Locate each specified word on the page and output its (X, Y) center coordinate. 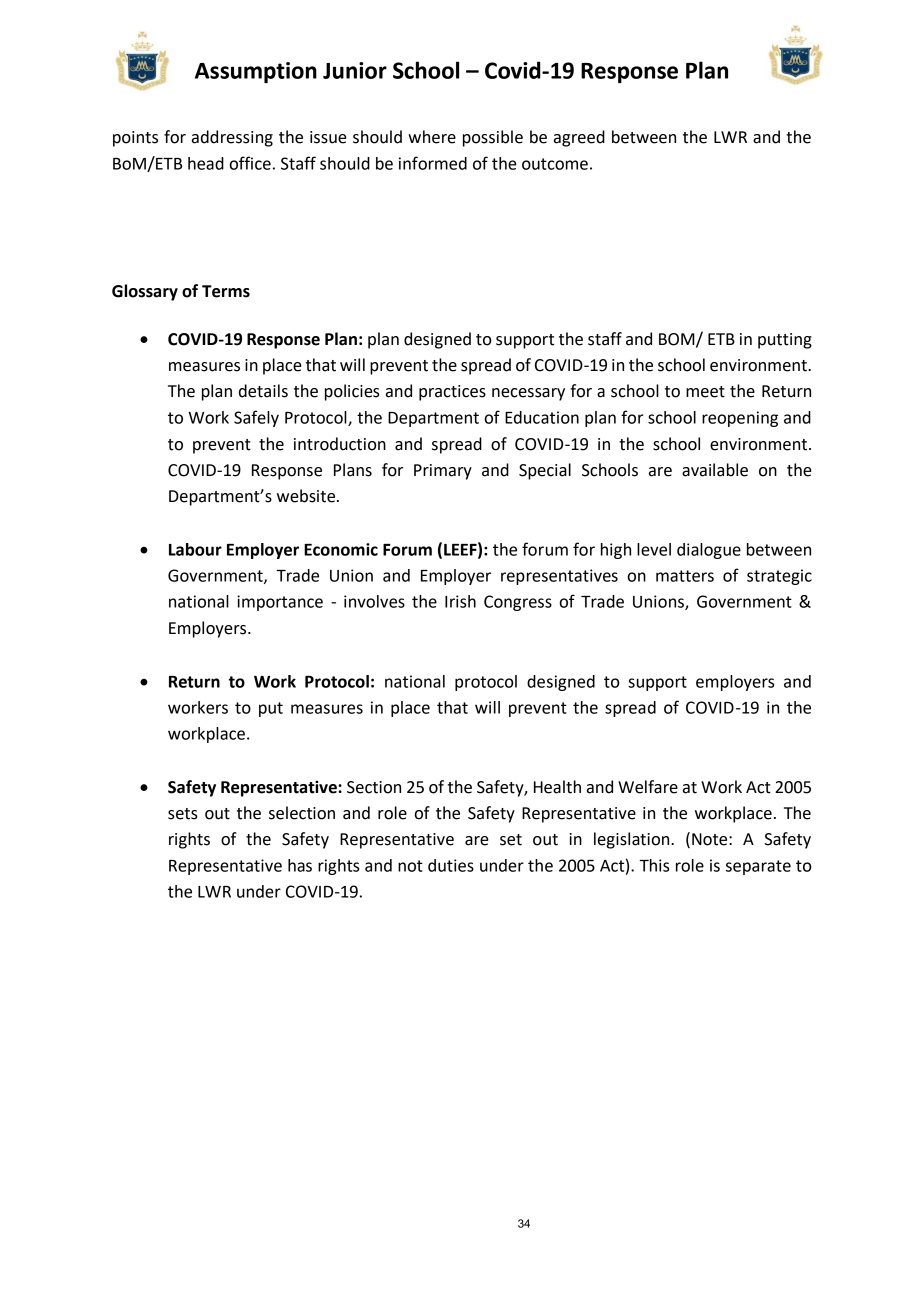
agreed (579, 138)
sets (183, 814)
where (432, 137)
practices (452, 393)
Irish (460, 601)
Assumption (256, 72)
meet (705, 392)
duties (451, 865)
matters (685, 576)
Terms (226, 291)
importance (280, 603)
